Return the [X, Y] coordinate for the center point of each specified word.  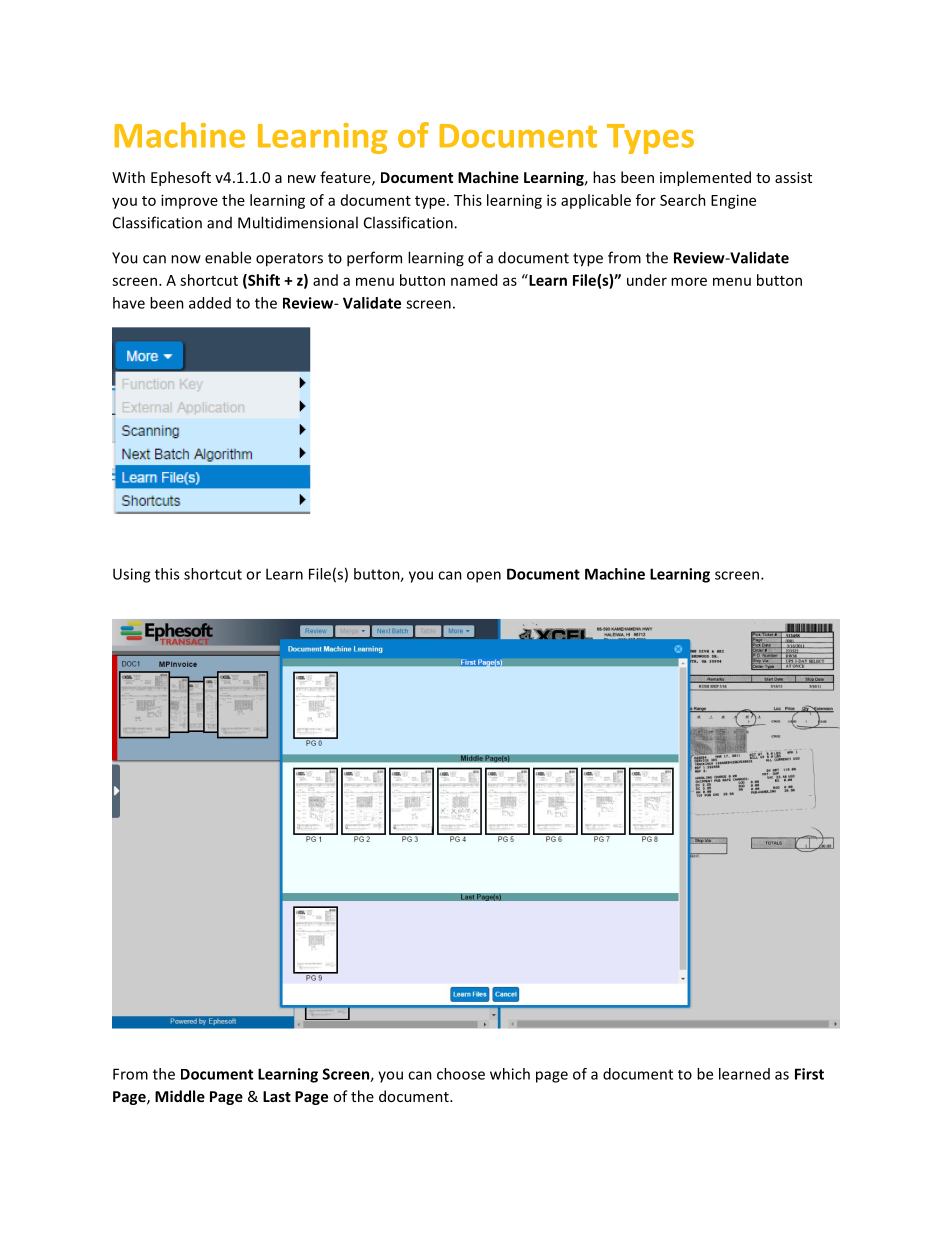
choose [461, 1074]
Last [277, 1096]
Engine [733, 201]
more [689, 281]
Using [131, 575]
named [474, 280]
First [809, 1074]
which [510, 1074]
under [647, 280]
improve [189, 201]
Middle [180, 1096]
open [484, 577]
